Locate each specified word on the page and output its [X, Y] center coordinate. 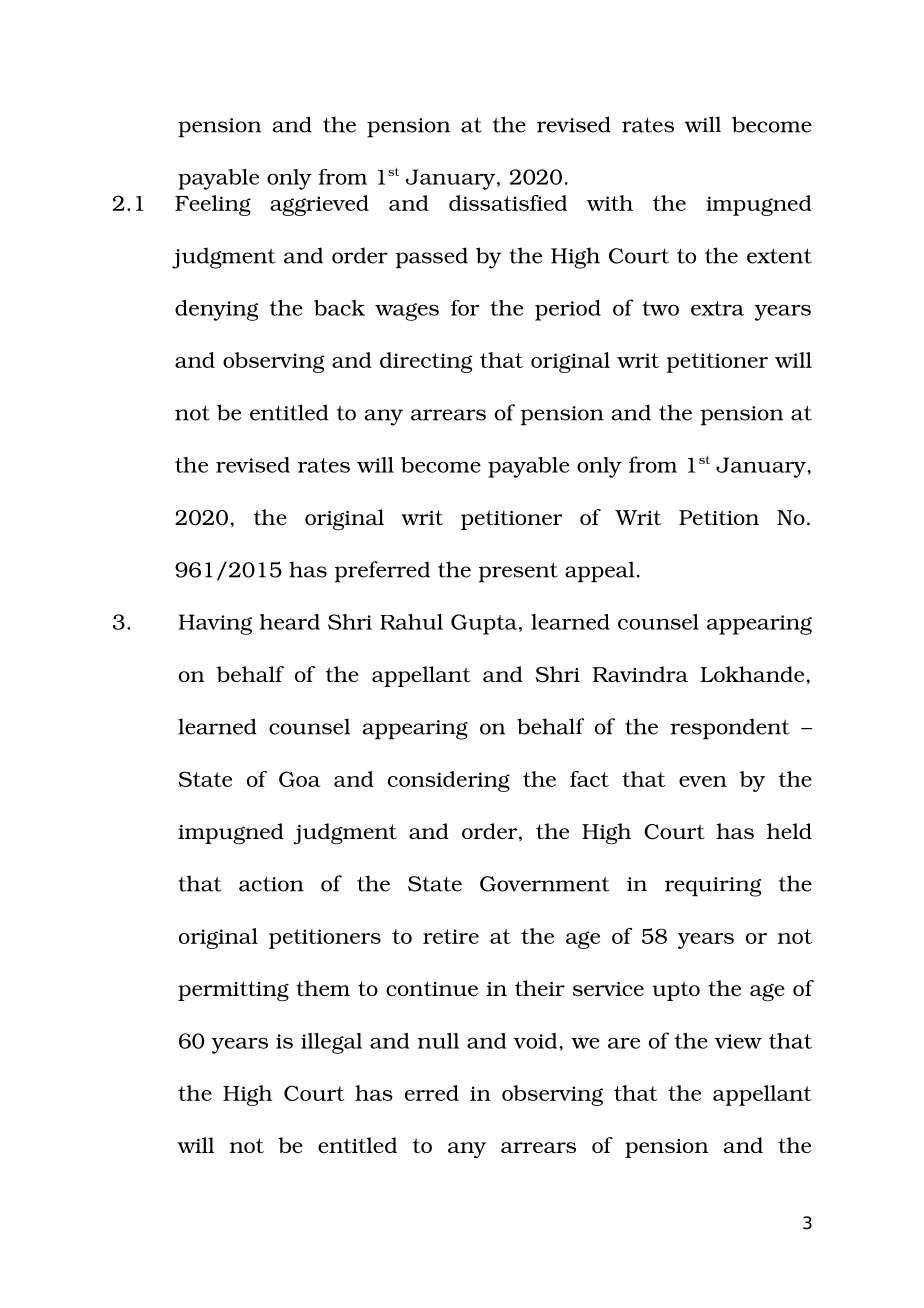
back [339, 308]
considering [449, 781]
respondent [730, 729]
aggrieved [319, 205]
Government [545, 884]
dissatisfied [508, 203]
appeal [600, 572]
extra [717, 308]
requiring [713, 887]
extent [779, 256]
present [518, 572]
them [323, 988]
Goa [299, 779]
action [271, 884]
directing [426, 362]
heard [290, 622]
